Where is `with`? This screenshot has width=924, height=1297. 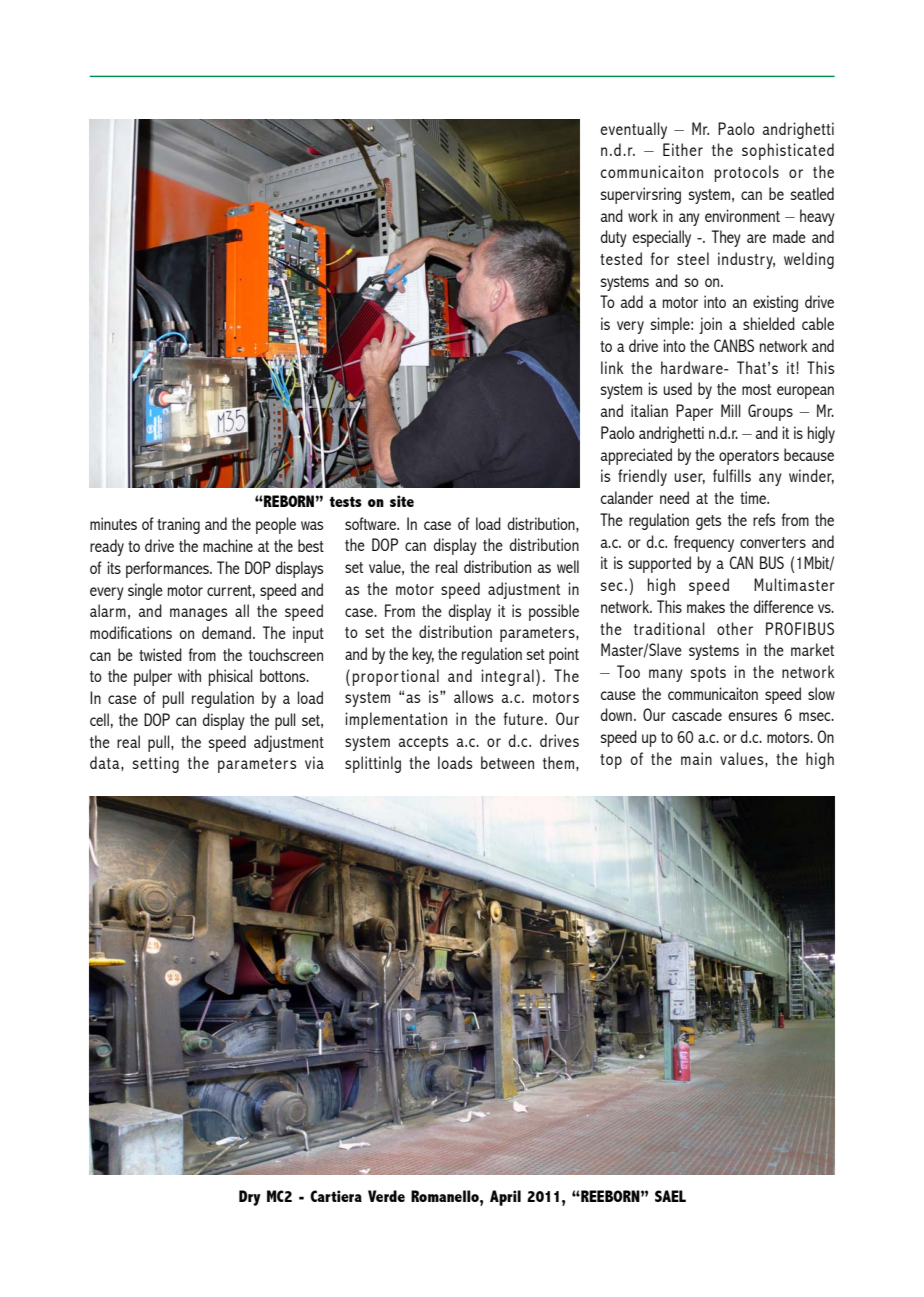 with is located at coordinates (189, 675).
